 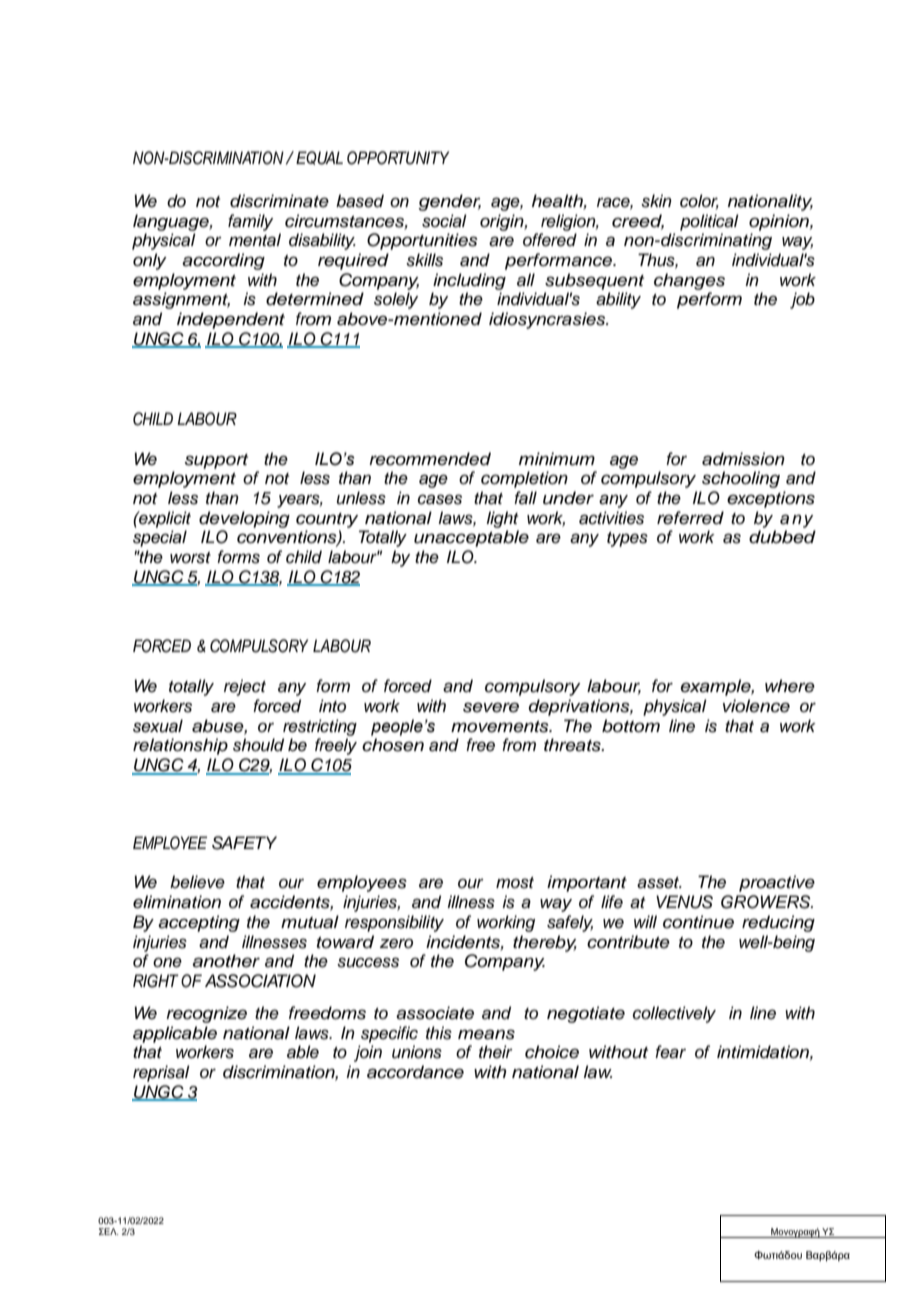 I want to click on recognize, so click(x=206, y=1014).
